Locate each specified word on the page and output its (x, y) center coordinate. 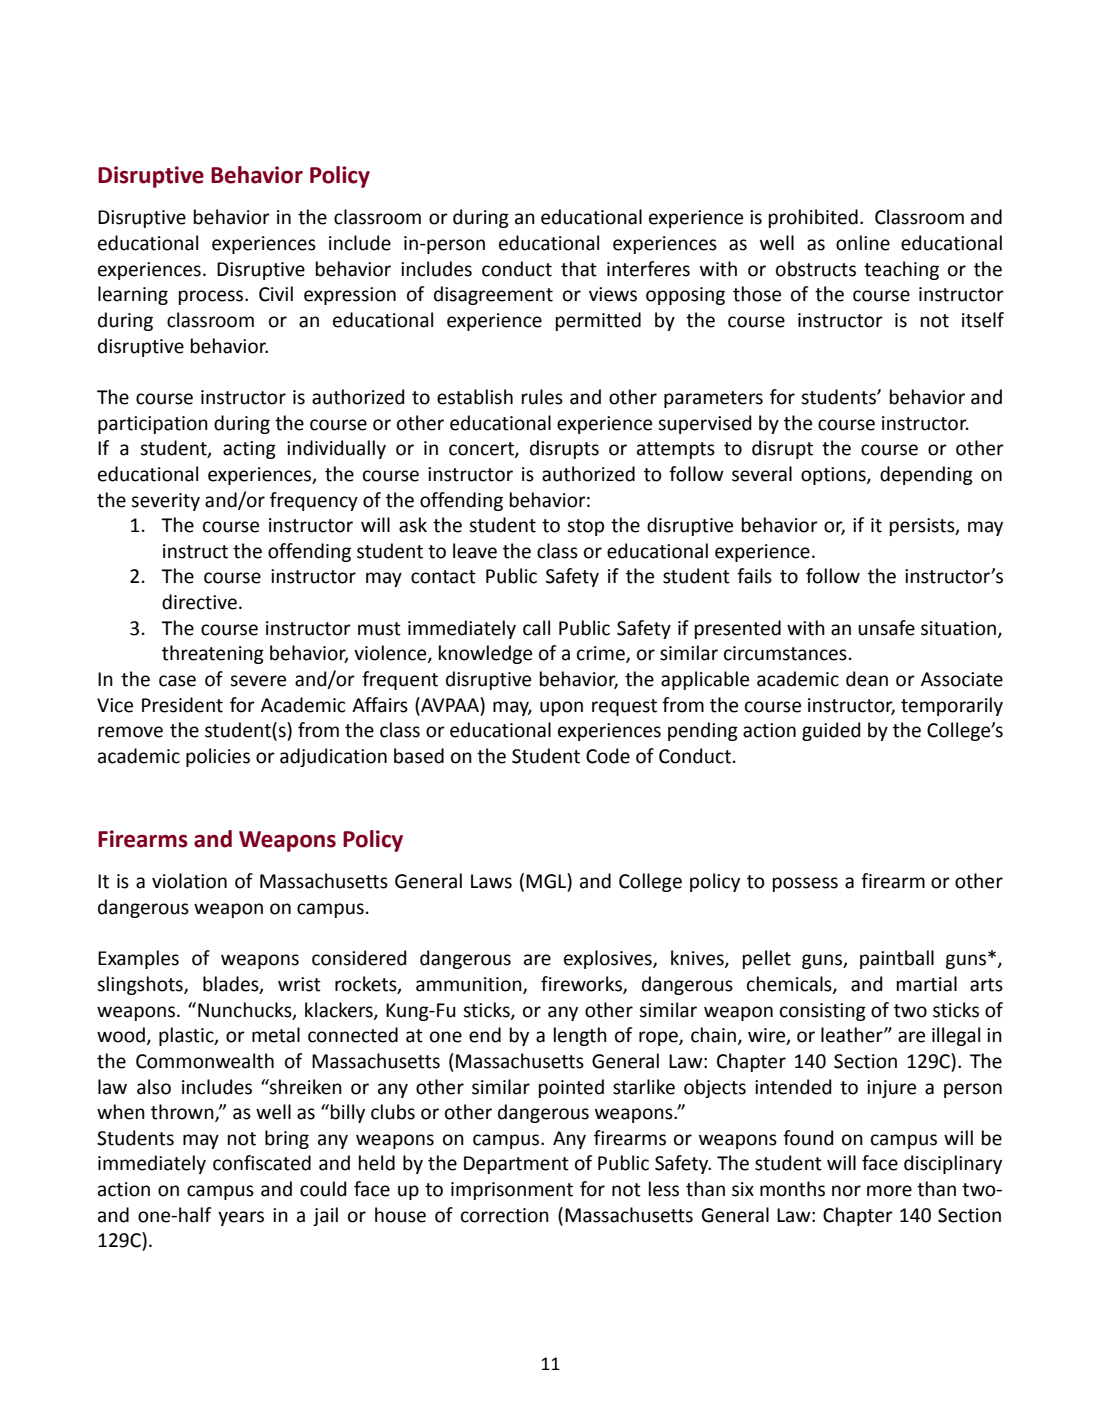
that (579, 269)
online (863, 243)
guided (831, 731)
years (241, 1218)
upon (561, 708)
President (182, 705)
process (212, 297)
